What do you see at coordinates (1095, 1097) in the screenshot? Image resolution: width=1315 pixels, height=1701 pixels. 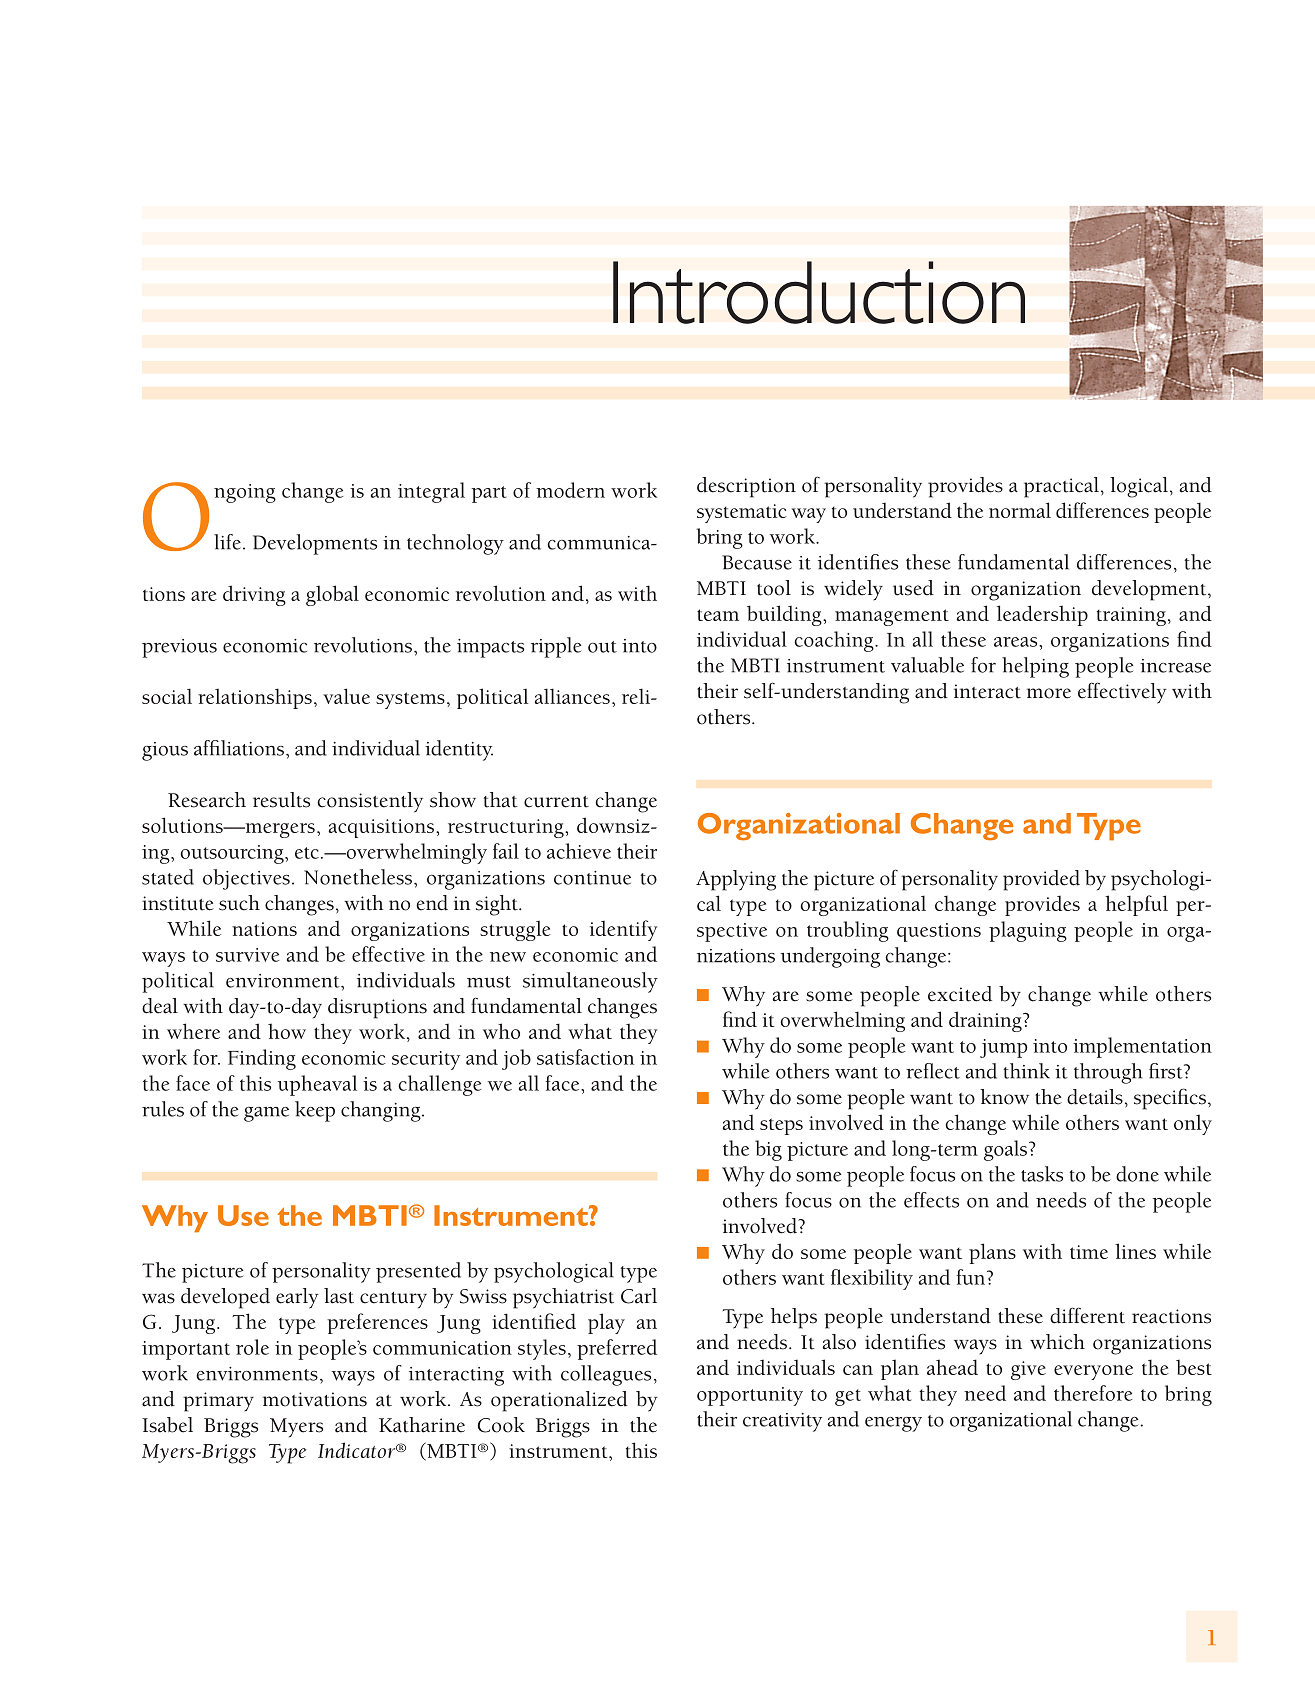 I see `details` at bounding box center [1095, 1097].
